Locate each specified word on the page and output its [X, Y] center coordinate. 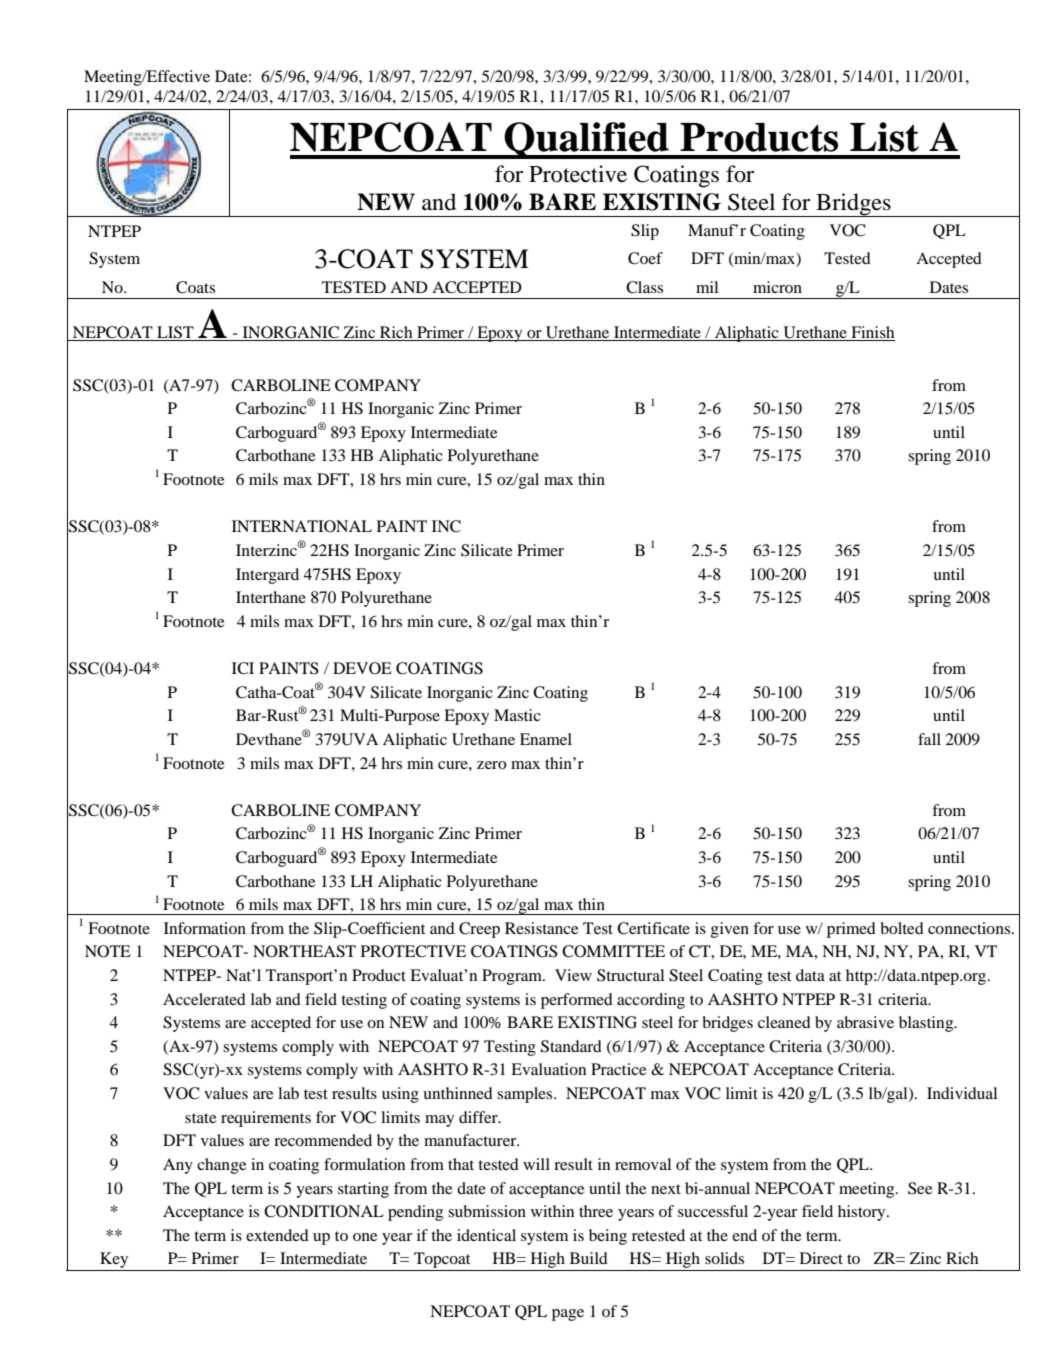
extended [277, 1235]
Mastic [517, 715]
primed [851, 930]
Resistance [542, 928]
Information [205, 928]
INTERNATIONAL [302, 526]
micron [777, 287]
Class [644, 287]
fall [929, 739]
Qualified [586, 140]
